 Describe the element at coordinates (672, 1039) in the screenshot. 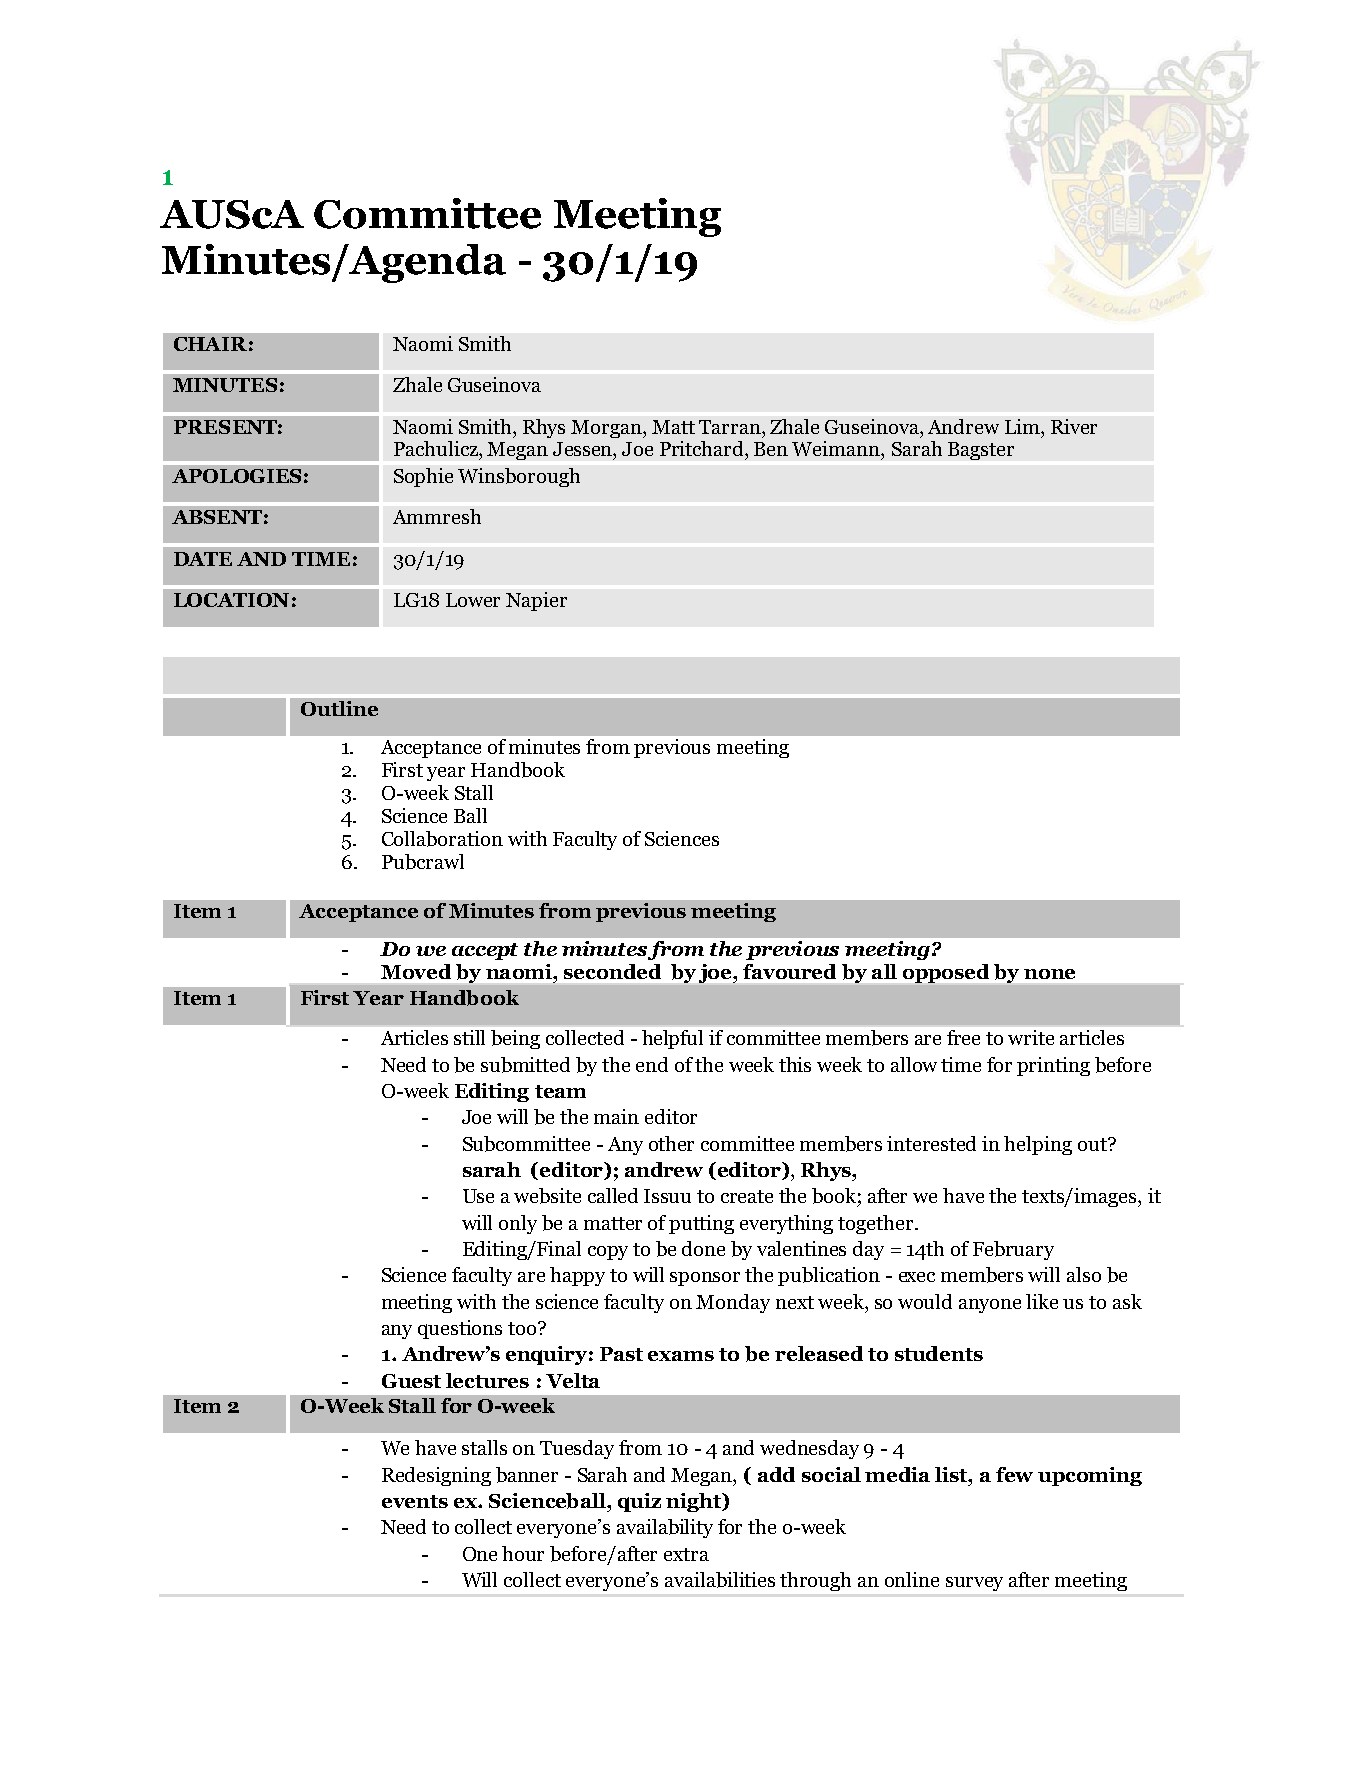

I see `helpful` at that location.
